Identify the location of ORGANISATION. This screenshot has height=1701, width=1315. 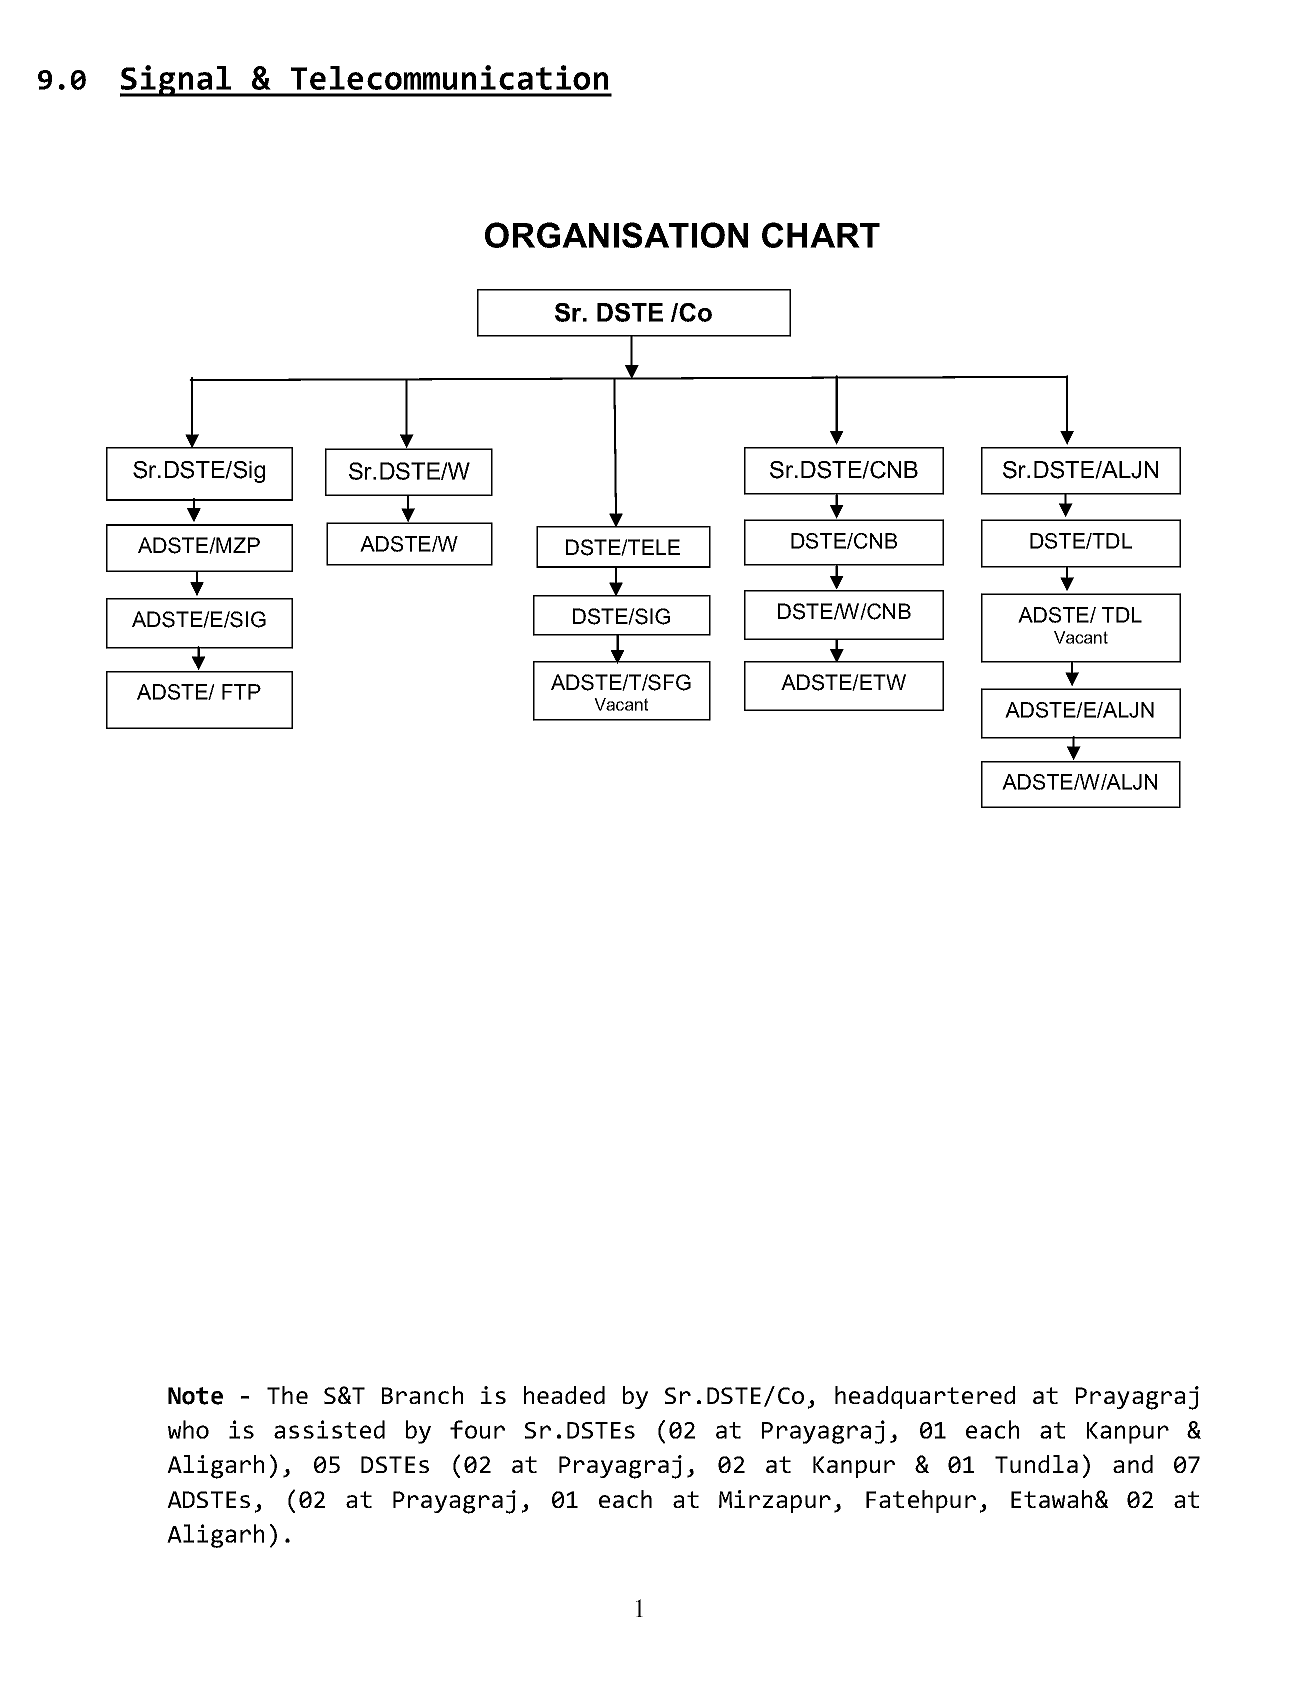
(616, 235).
